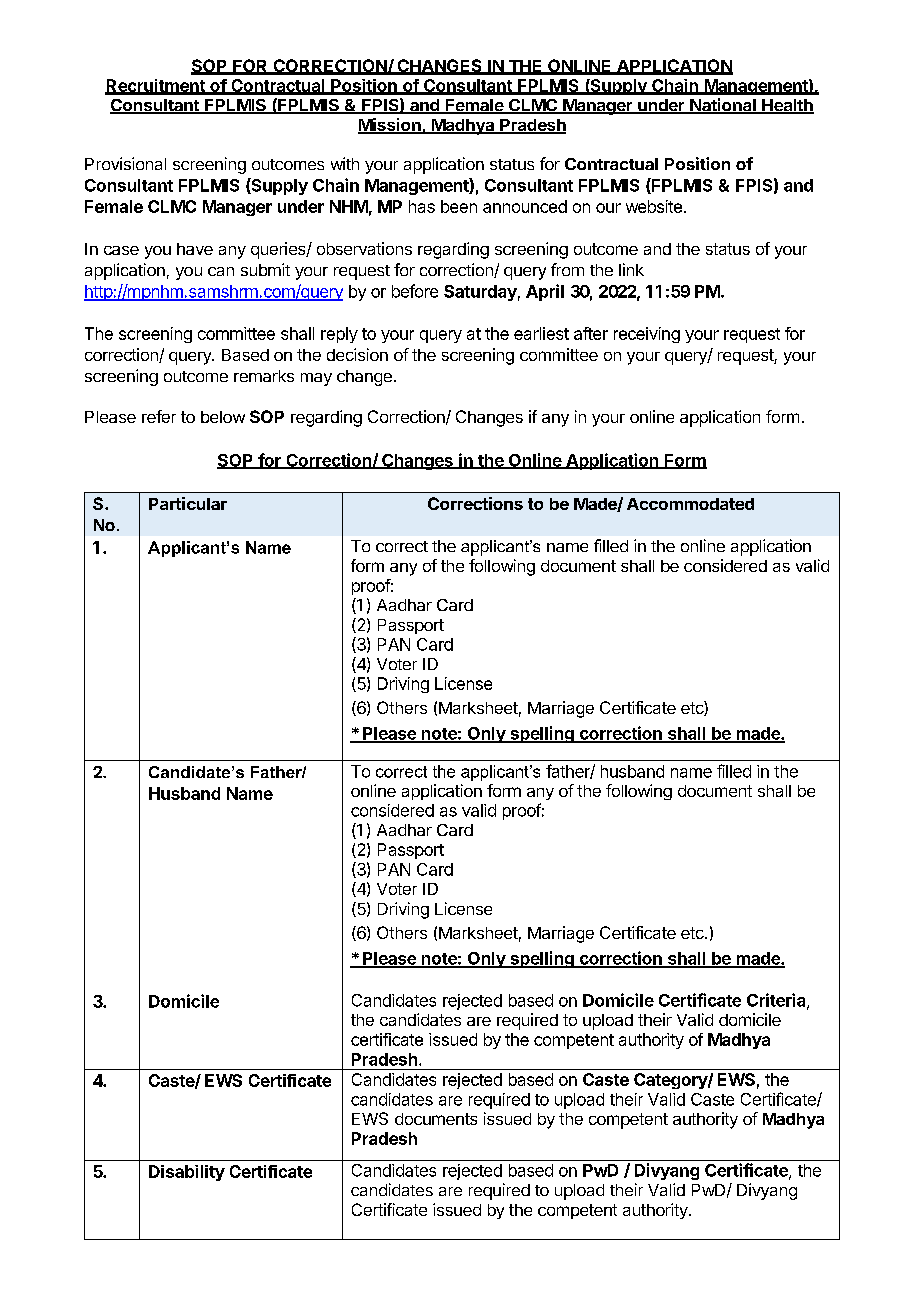  What do you see at coordinates (690, 504) in the document?
I see `Accommodated` at bounding box center [690, 504].
